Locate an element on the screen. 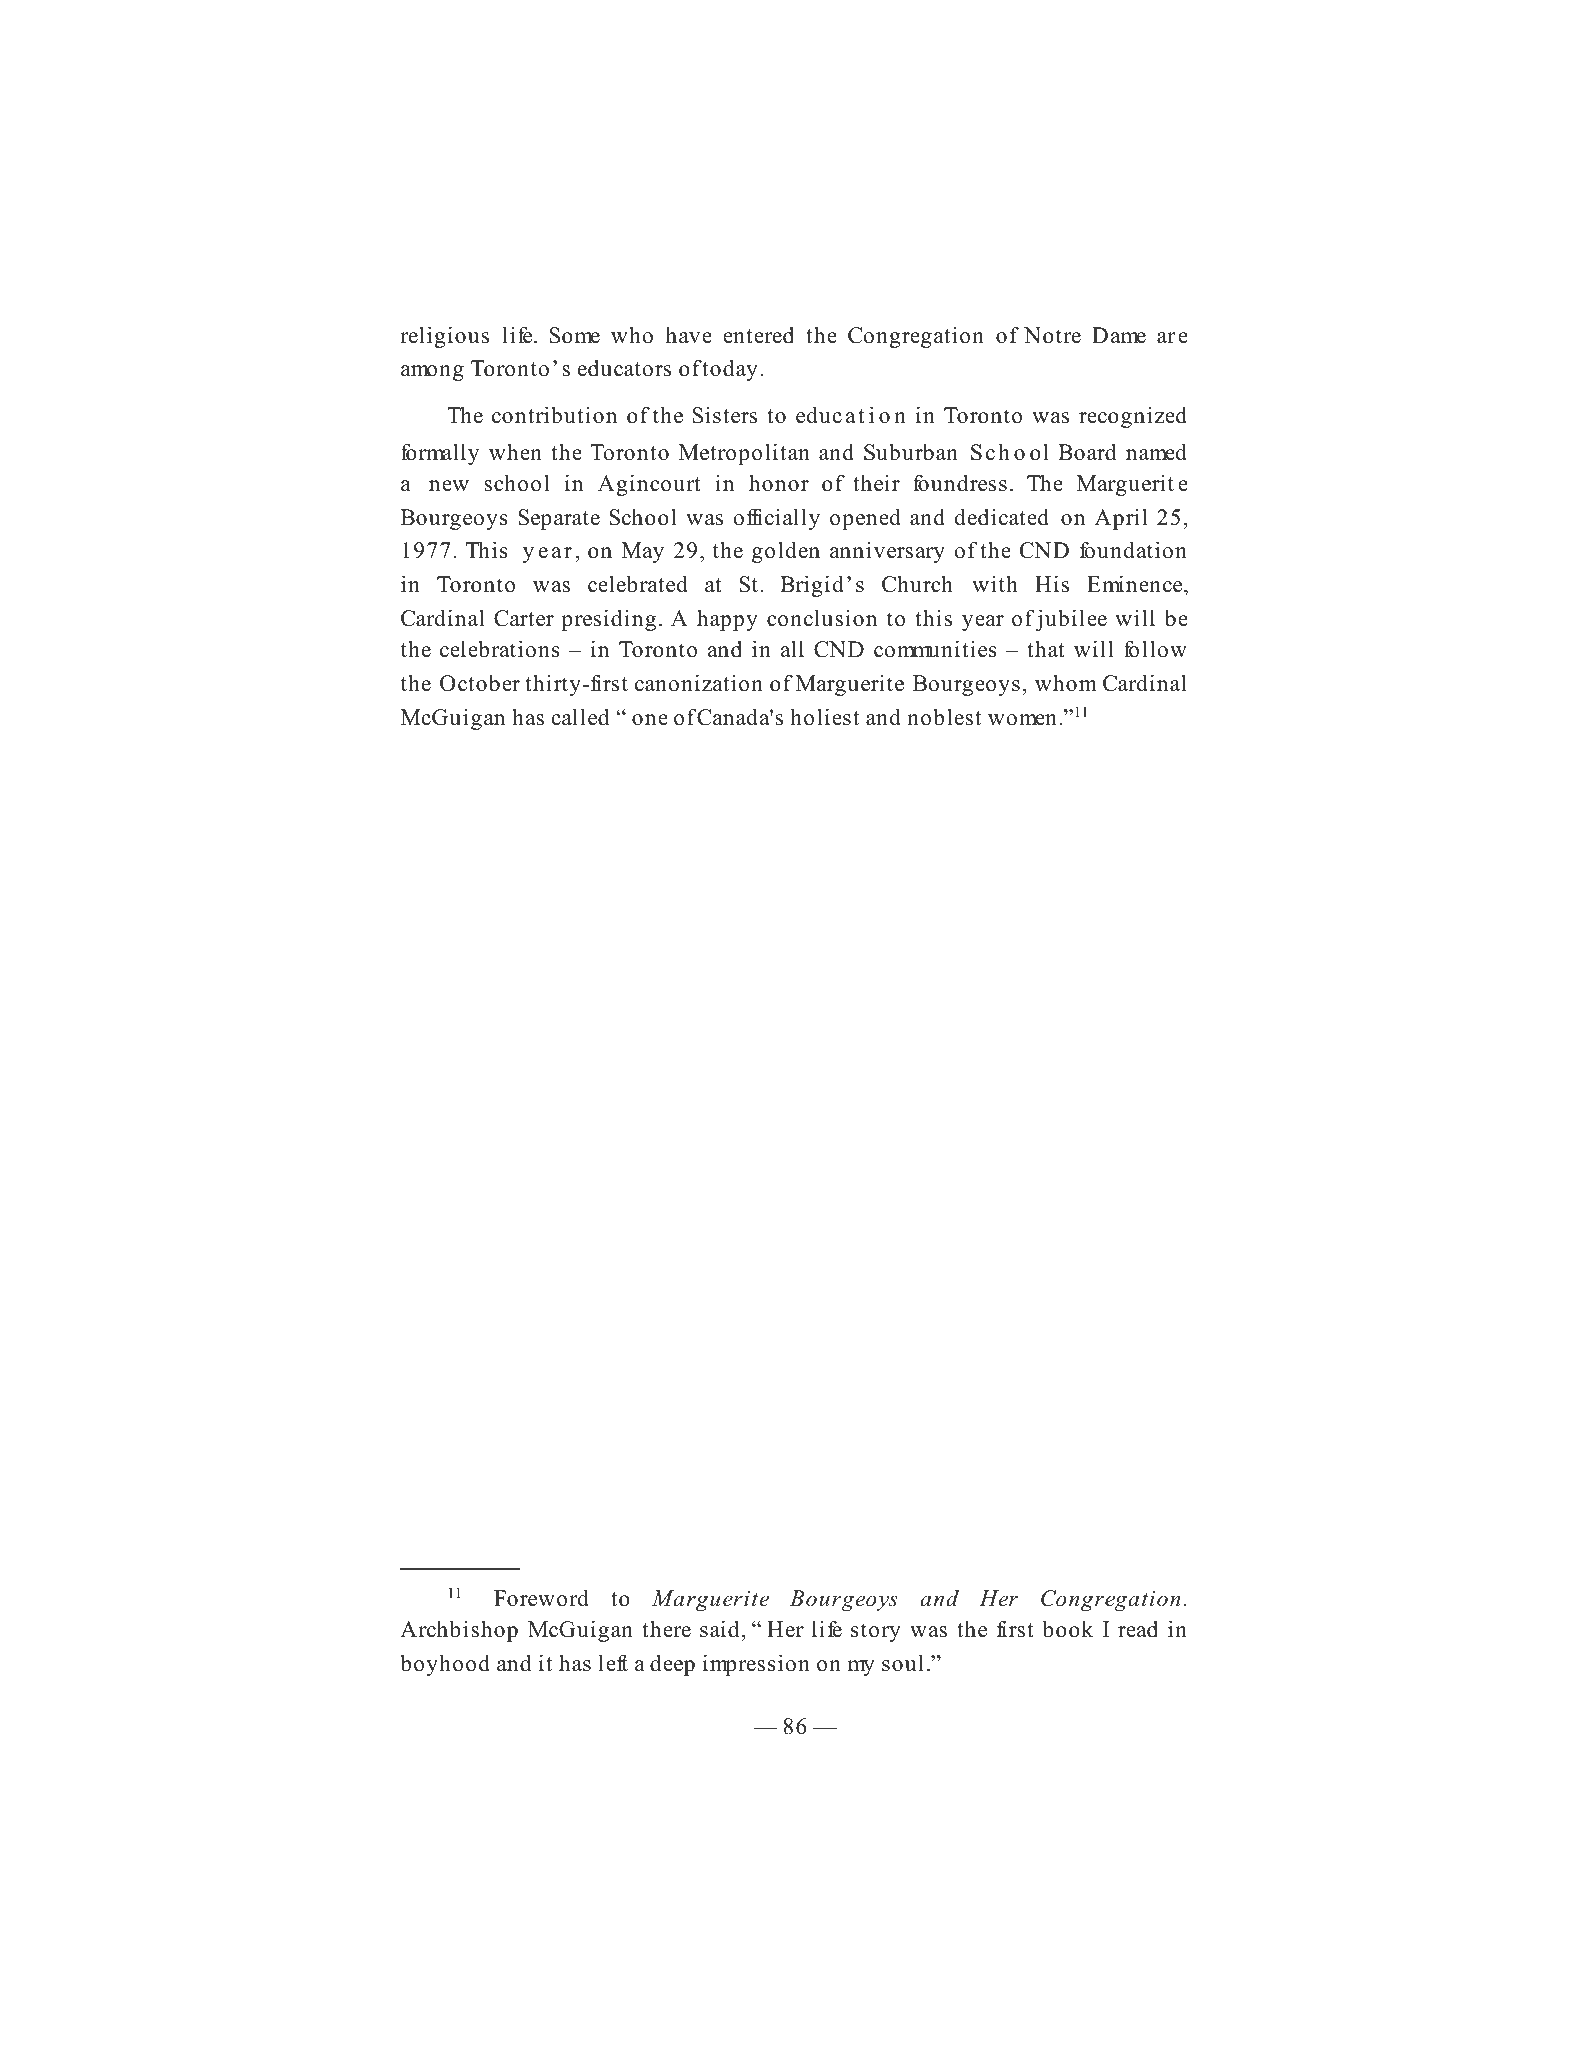 The height and width of the screenshot is (2059, 1591). book is located at coordinates (1067, 1629).
